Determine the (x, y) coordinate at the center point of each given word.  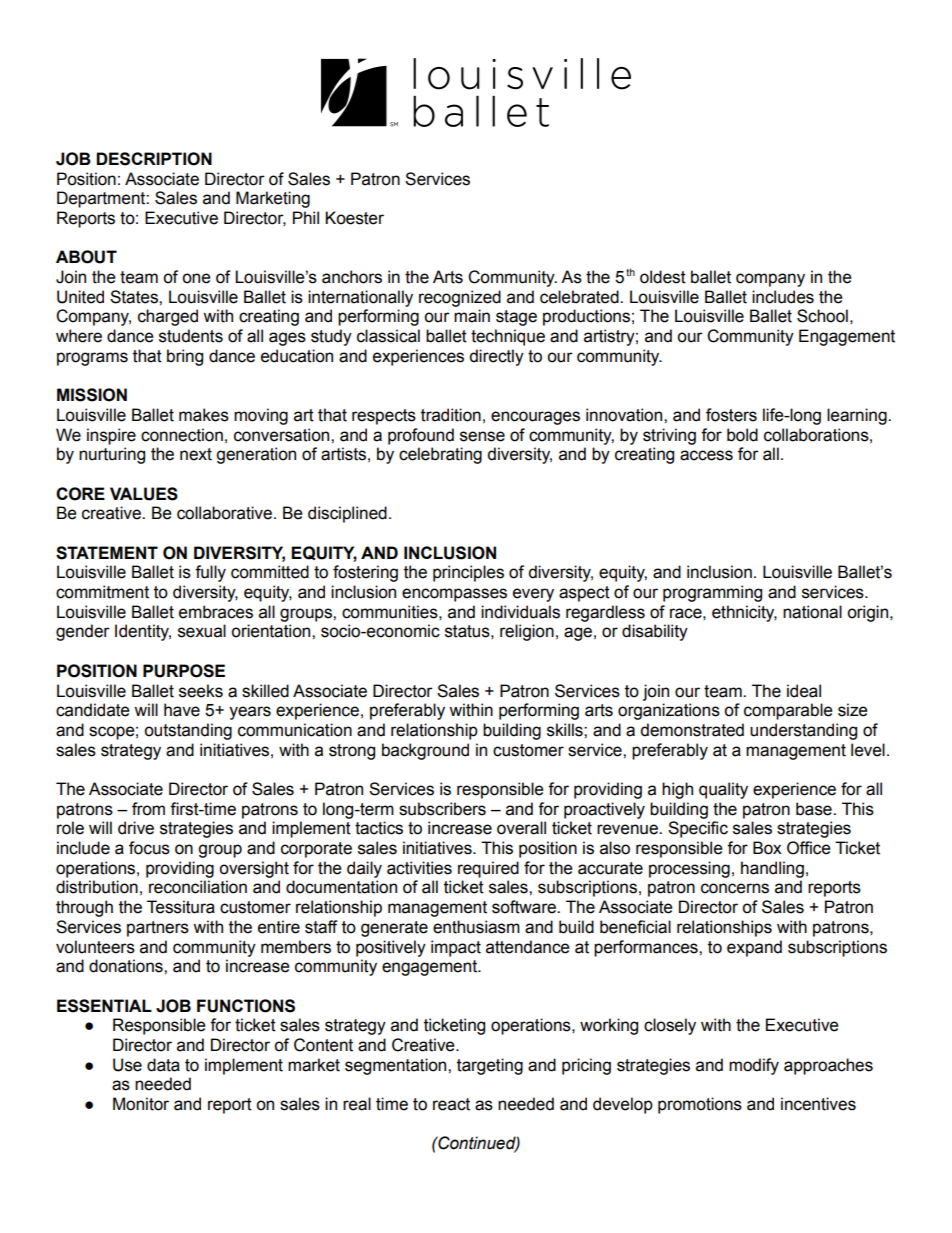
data (163, 1065)
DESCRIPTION (154, 159)
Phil (306, 217)
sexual (202, 631)
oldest (663, 277)
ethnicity (744, 613)
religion (527, 632)
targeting (490, 1066)
